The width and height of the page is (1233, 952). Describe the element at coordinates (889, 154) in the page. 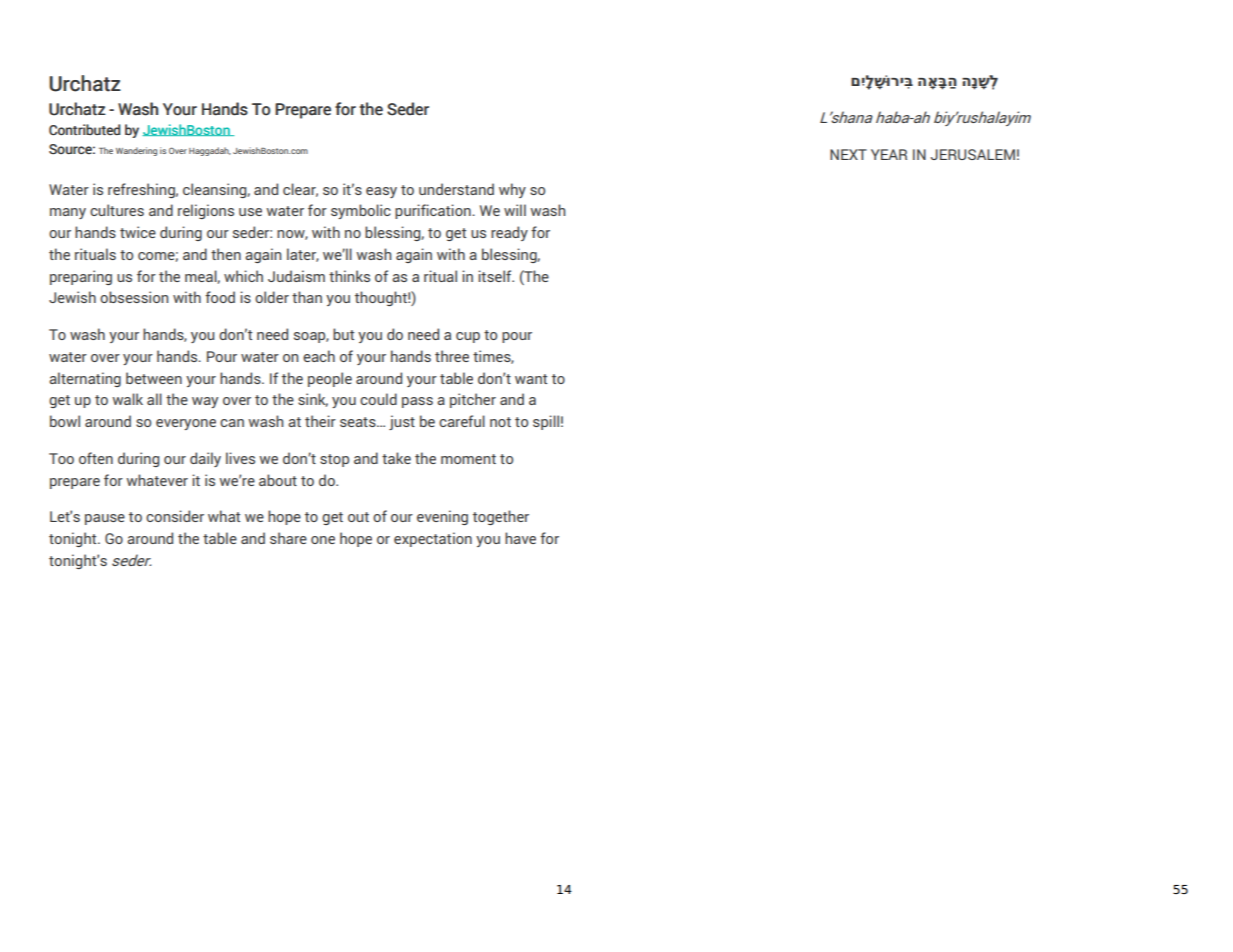

I see `YEAR` at that location.
